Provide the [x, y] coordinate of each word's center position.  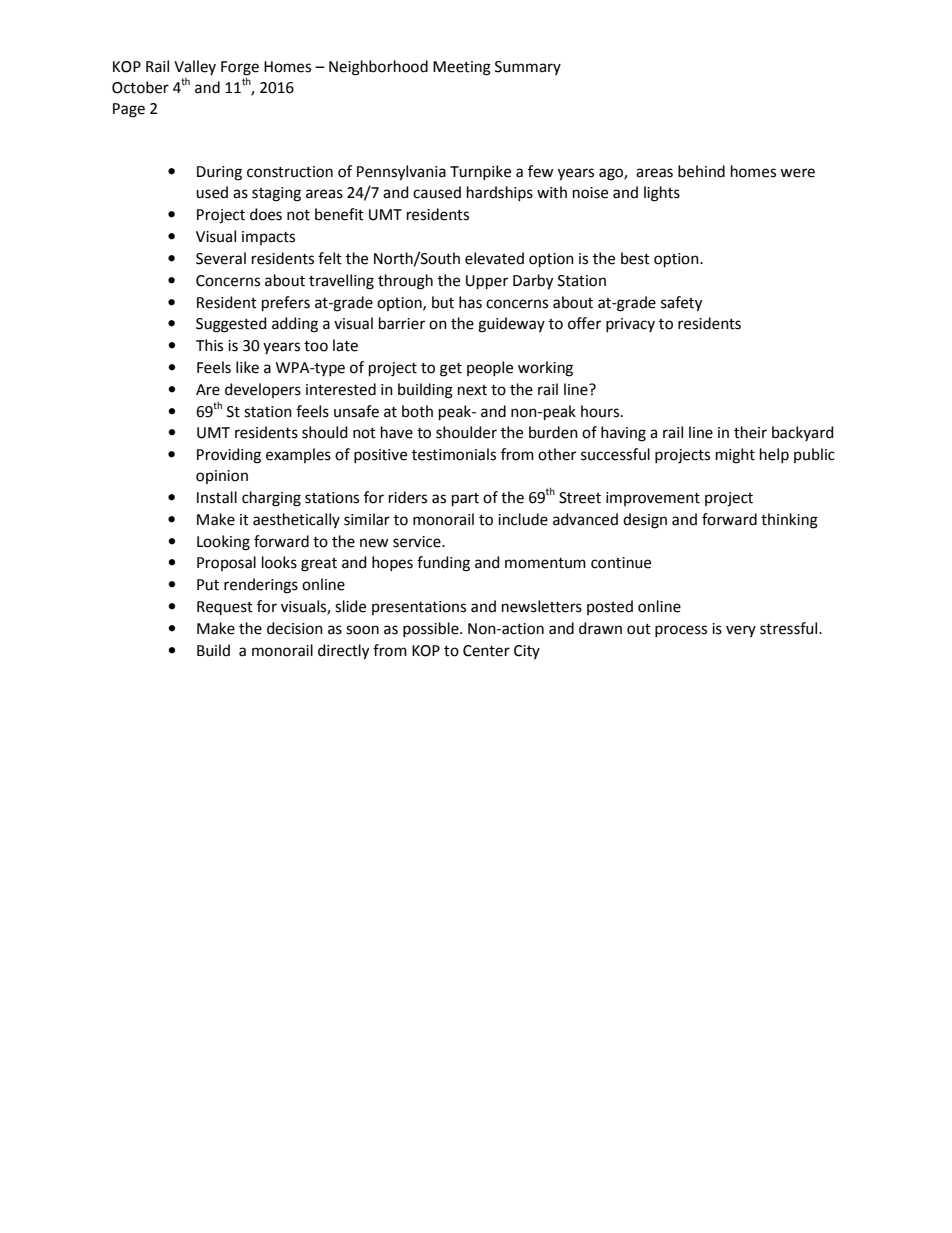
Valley [195, 67]
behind [701, 171]
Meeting [462, 68]
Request [225, 608]
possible [432, 629]
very [741, 631]
